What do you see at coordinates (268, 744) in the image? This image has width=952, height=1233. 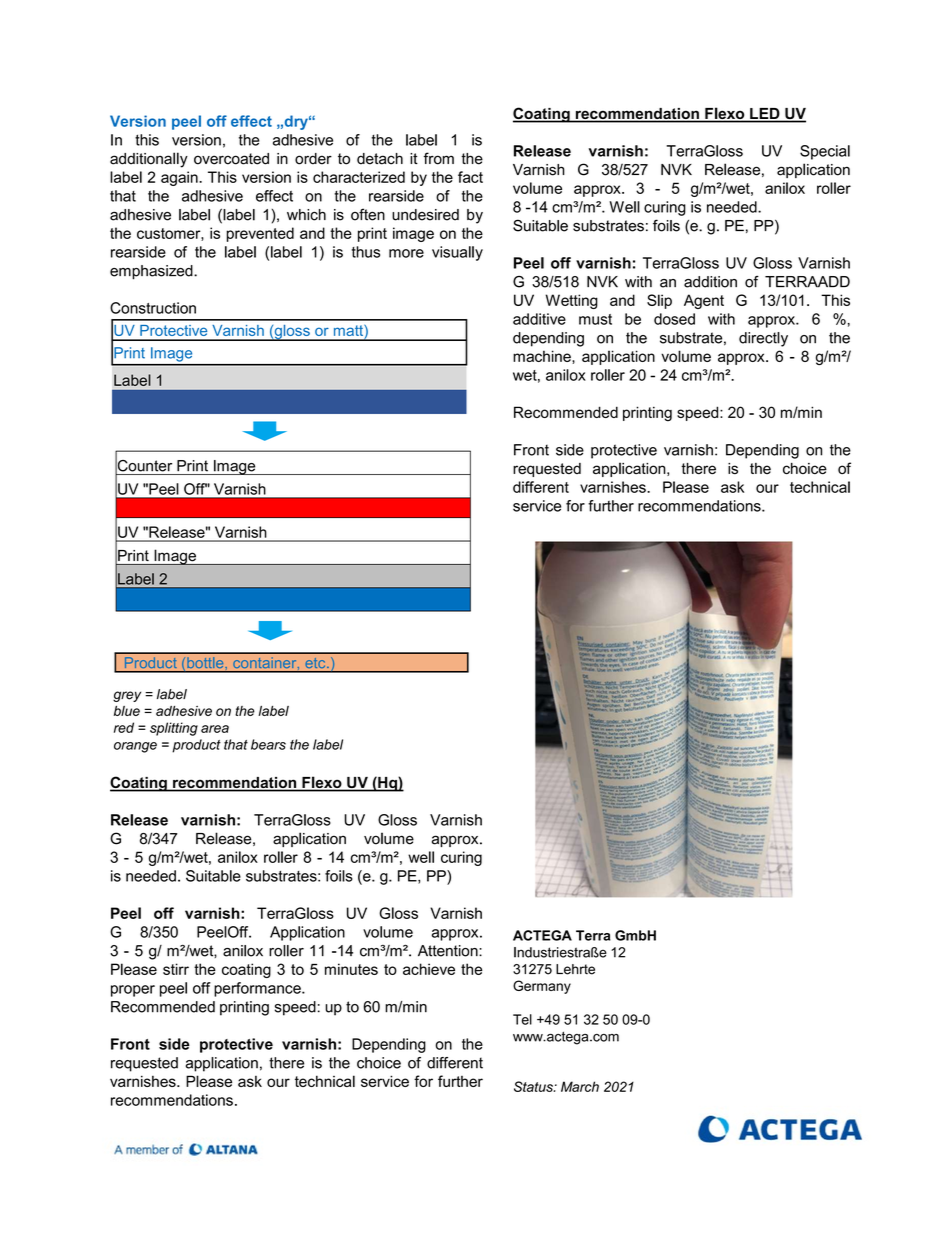 I see `bears` at bounding box center [268, 744].
